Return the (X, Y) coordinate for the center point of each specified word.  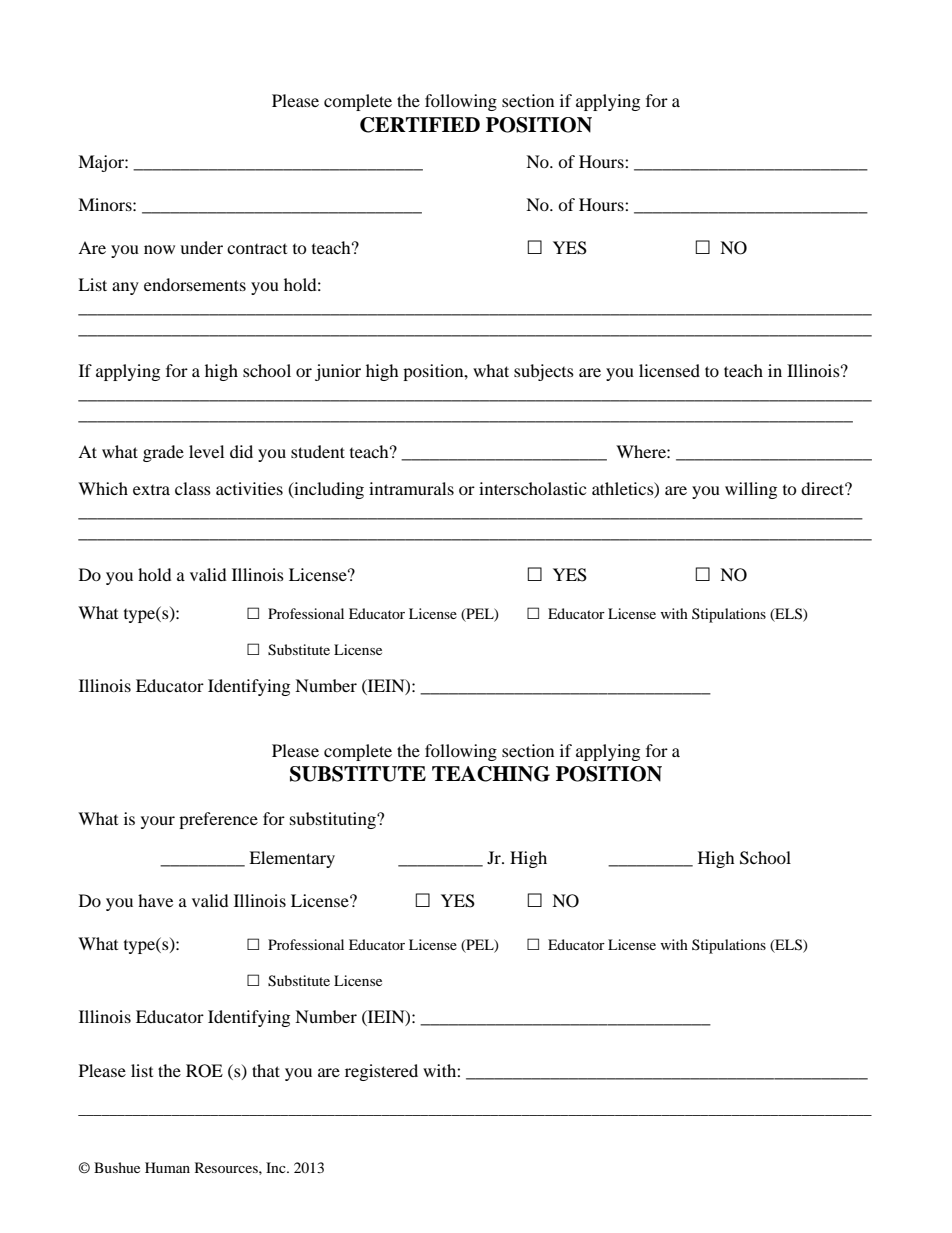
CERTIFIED (420, 125)
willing (751, 490)
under (201, 247)
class (193, 488)
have (155, 900)
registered (381, 1072)
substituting (334, 820)
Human (167, 1167)
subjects (544, 372)
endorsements (195, 284)
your (158, 822)
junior (338, 372)
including (328, 490)
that (266, 1070)
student (318, 451)
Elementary (292, 859)
